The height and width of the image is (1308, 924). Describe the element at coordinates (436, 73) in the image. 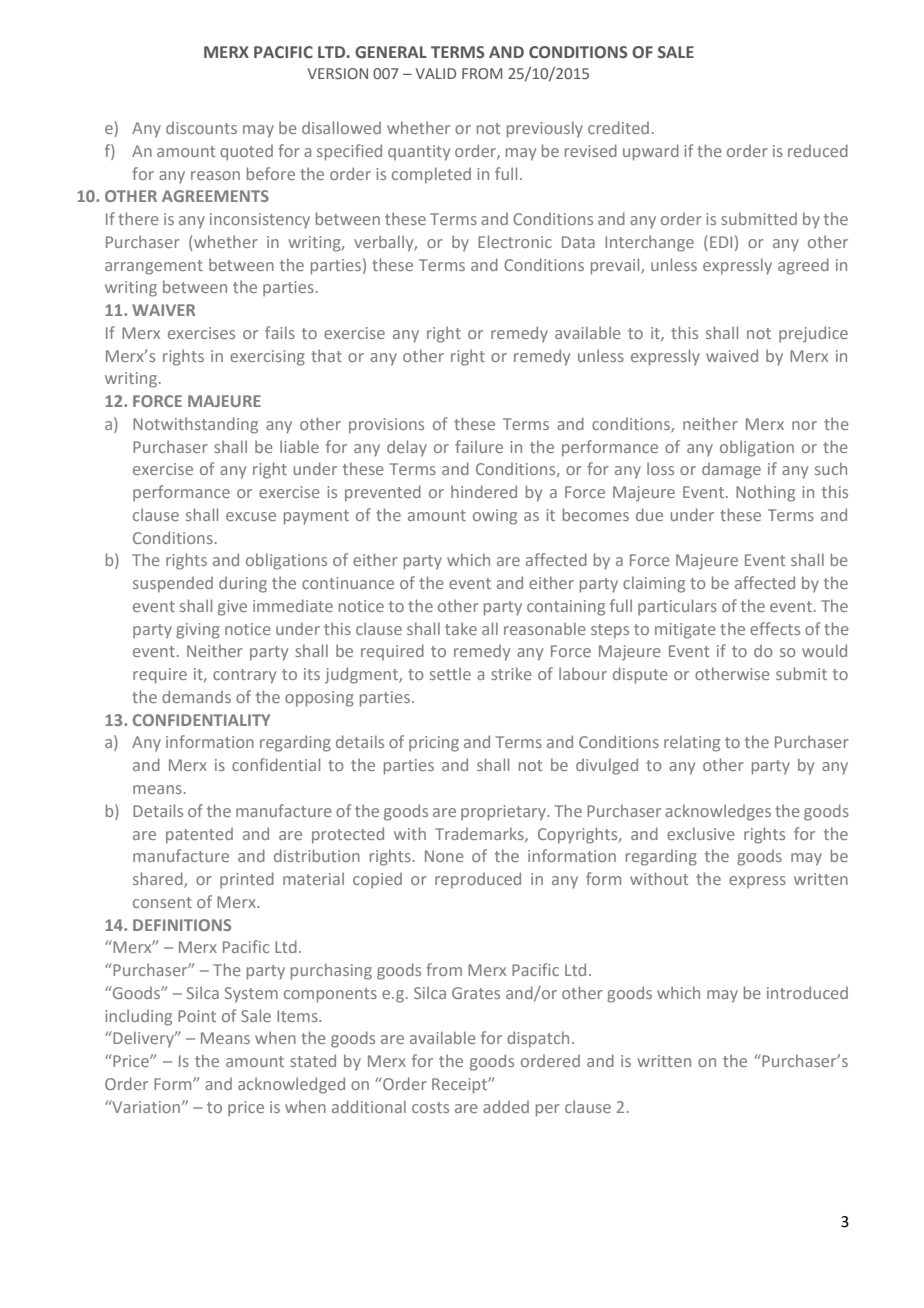

I see `VALID` at that location.
